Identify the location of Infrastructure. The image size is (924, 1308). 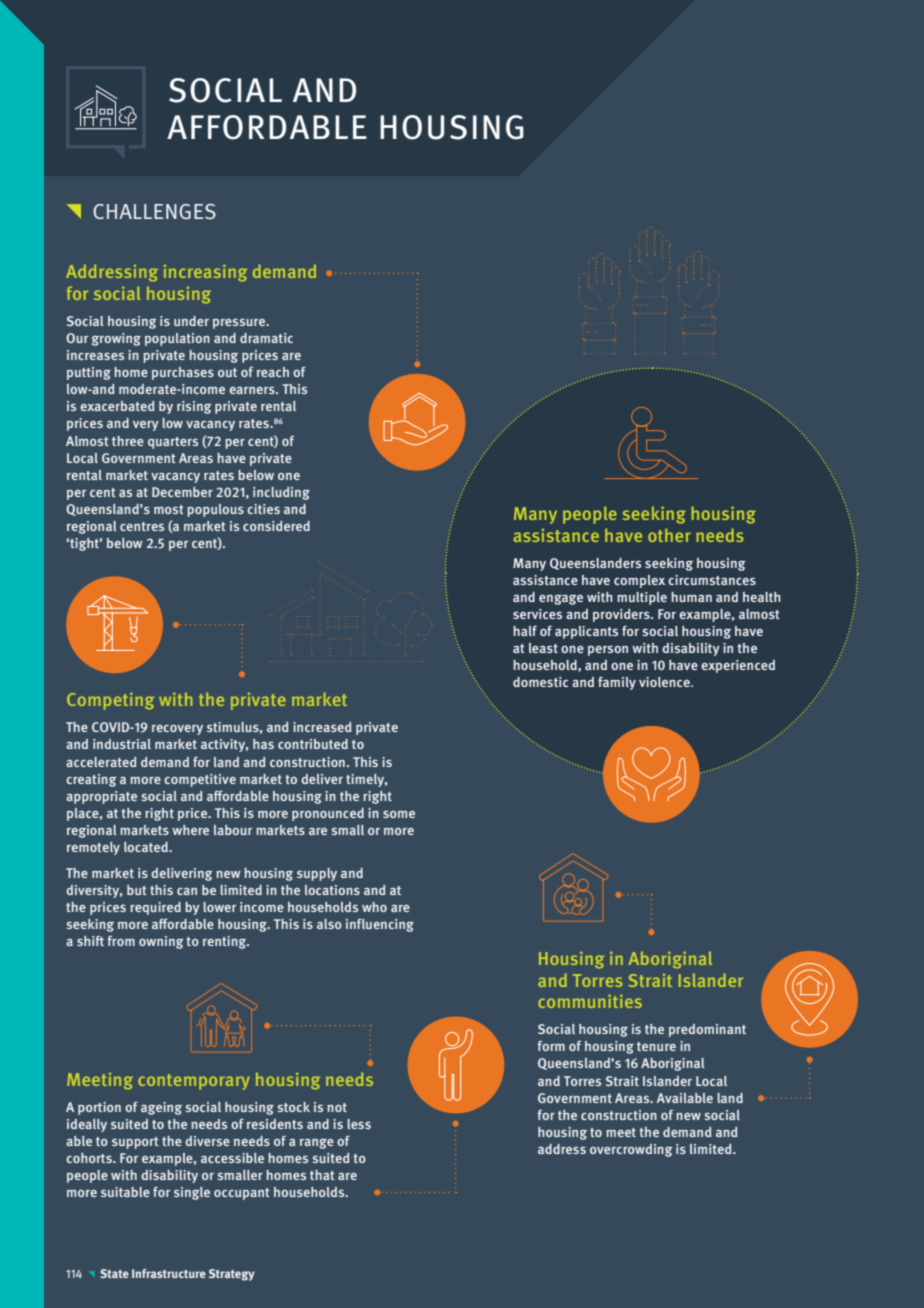
(169, 1273).
